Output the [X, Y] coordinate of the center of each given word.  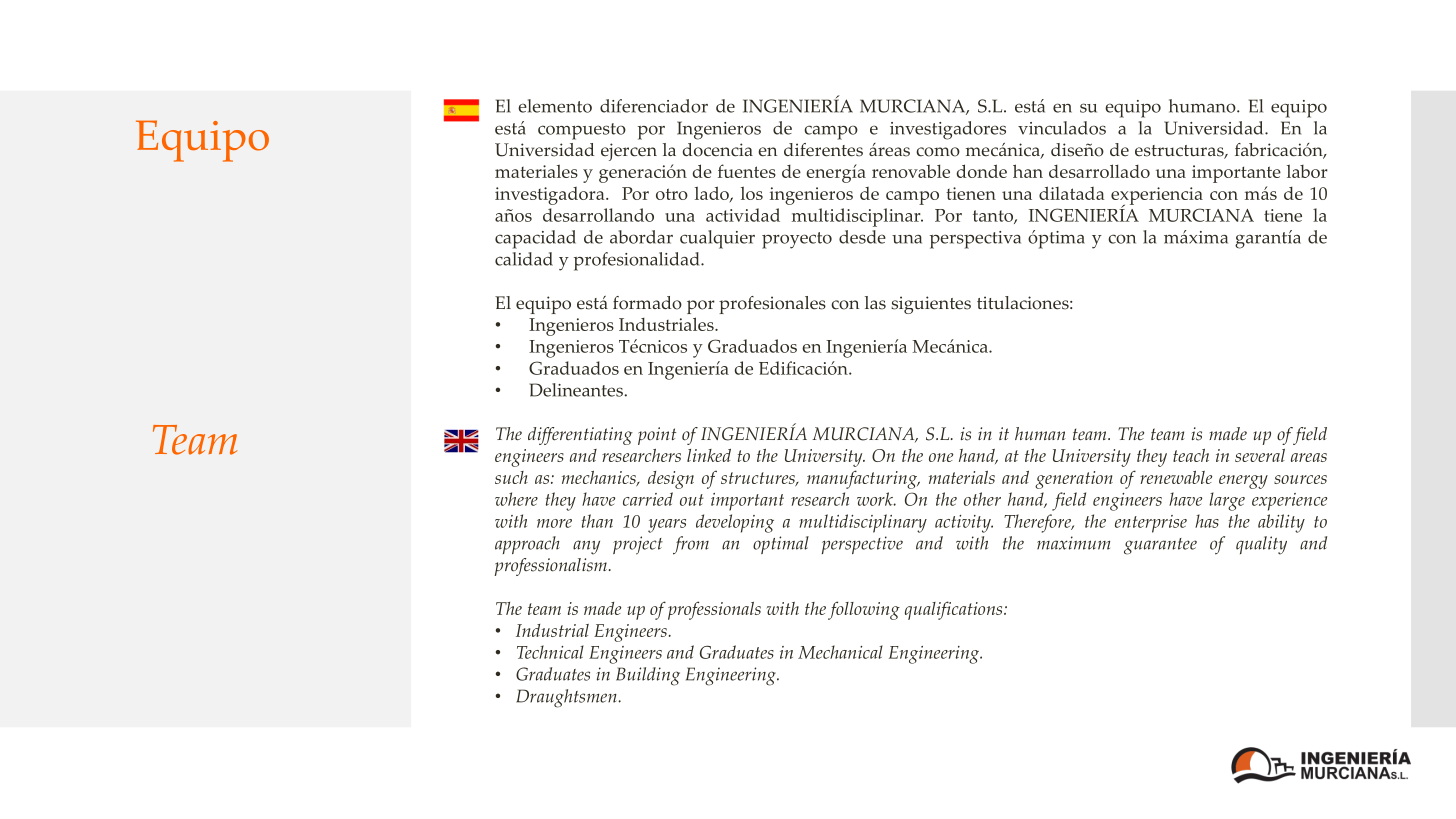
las [875, 303]
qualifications [955, 610]
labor [1307, 171]
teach [1191, 455]
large [1227, 501]
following [864, 610]
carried [648, 499]
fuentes [747, 171]
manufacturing [863, 479]
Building [648, 676]
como [938, 152]
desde [862, 237]
